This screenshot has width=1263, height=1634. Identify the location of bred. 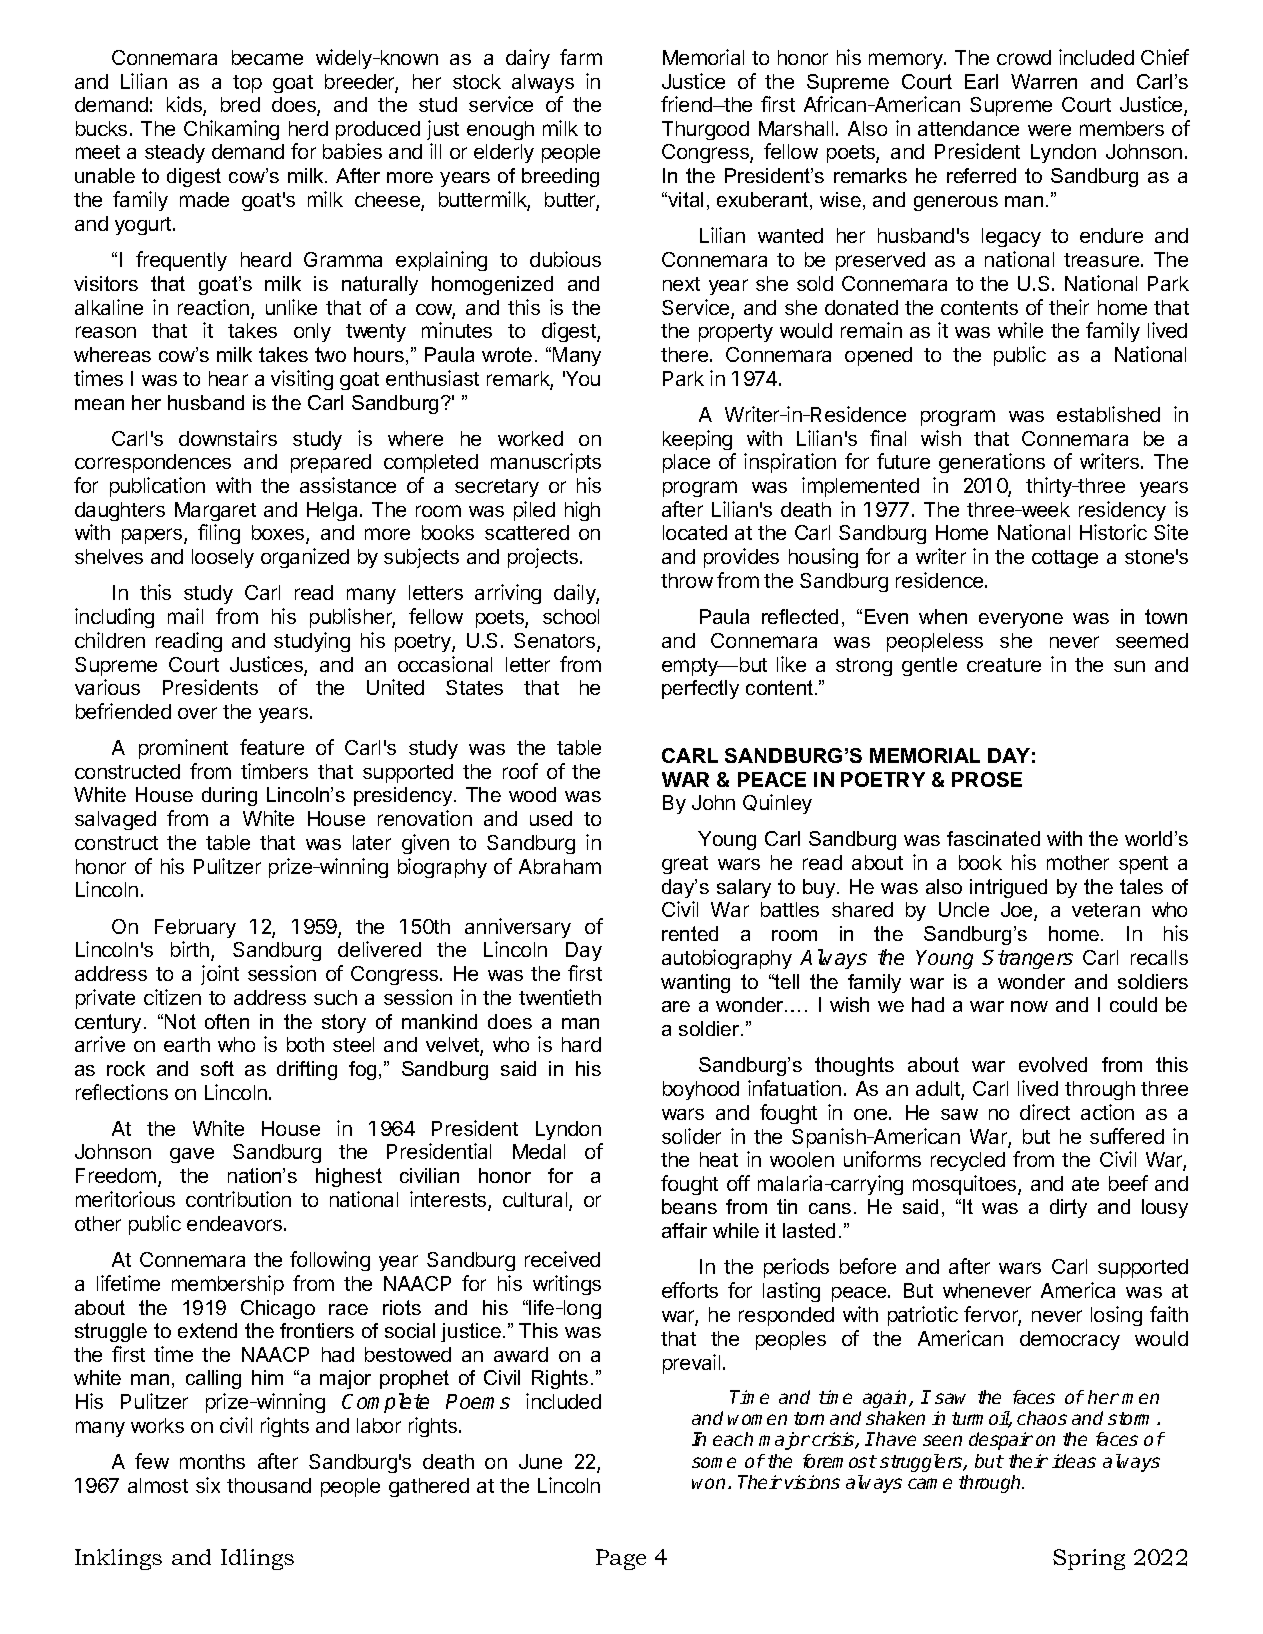
(240, 104).
